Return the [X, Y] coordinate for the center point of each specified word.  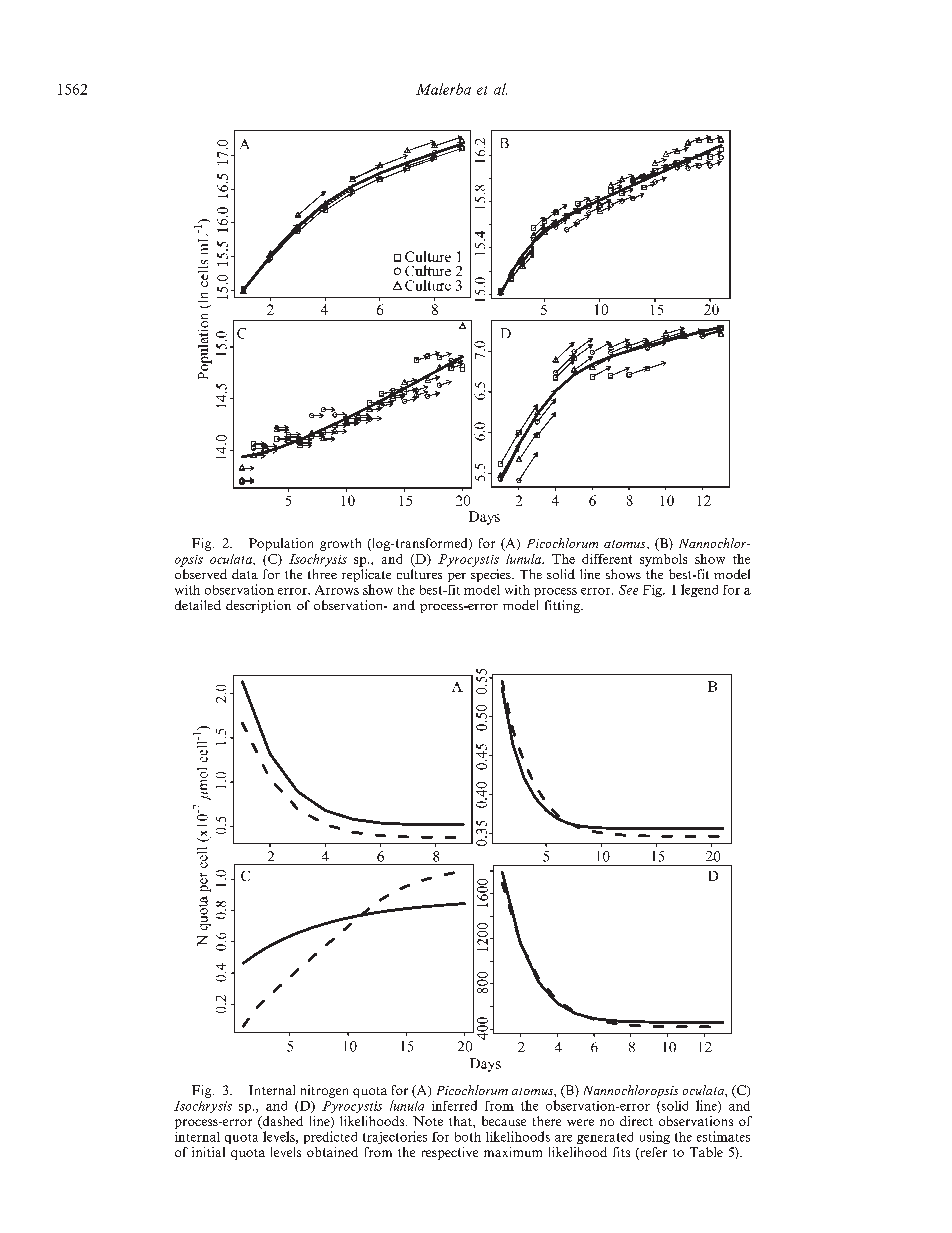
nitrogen [324, 1091]
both [468, 1137]
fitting [563, 606]
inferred [454, 1105]
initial [208, 1152]
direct [636, 1121]
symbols [663, 560]
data [245, 574]
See [628, 590]
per [457, 577]
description [258, 606]
